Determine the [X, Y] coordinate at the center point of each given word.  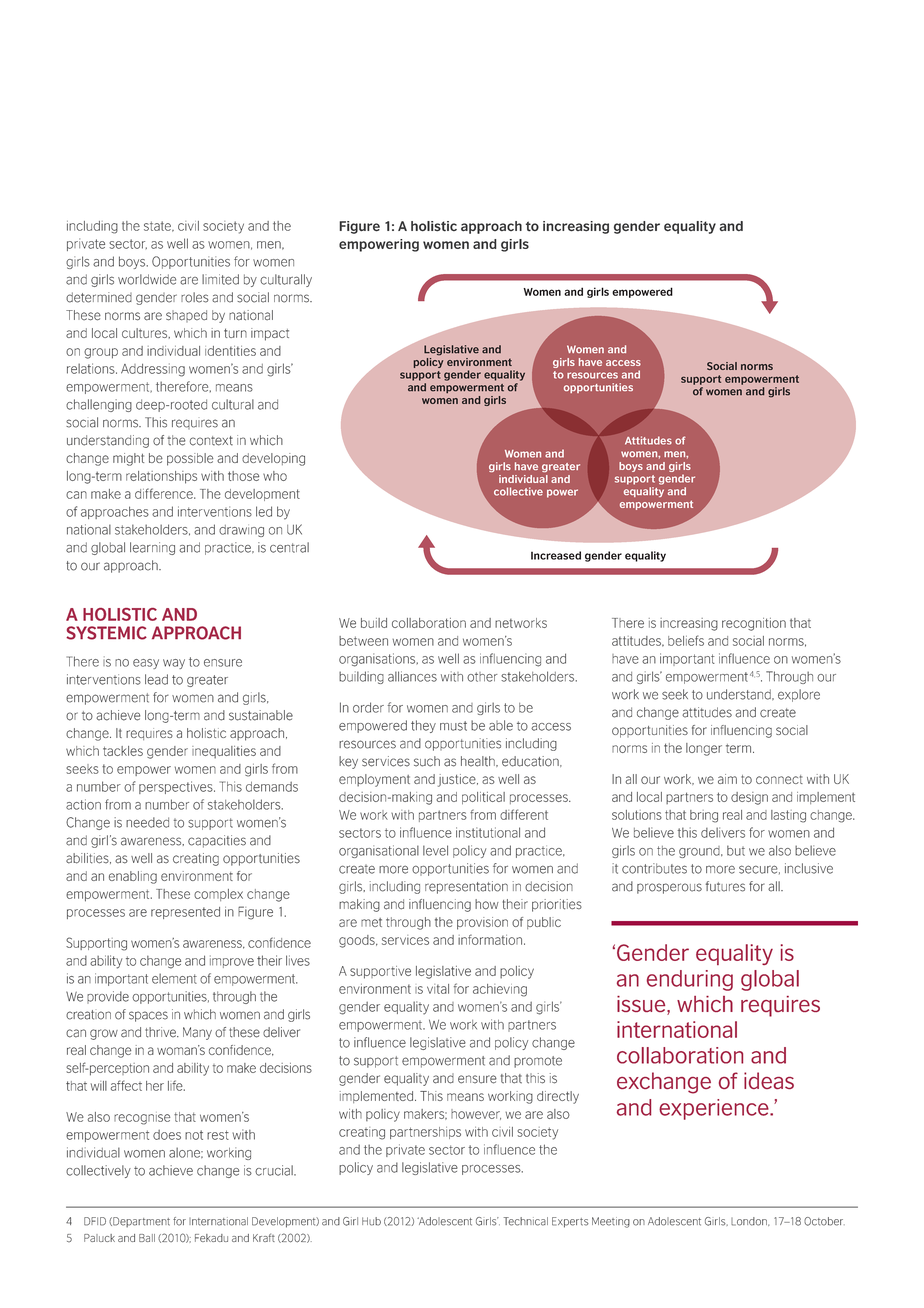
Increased [556, 555]
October [824, 1221]
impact [270, 334]
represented [185, 913]
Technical [526, 1221]
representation [466, 887]
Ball [147, 1238]
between [363, 641]
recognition [754, 624]
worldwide [147, 279]
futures [725, 886]
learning [152, 548]
